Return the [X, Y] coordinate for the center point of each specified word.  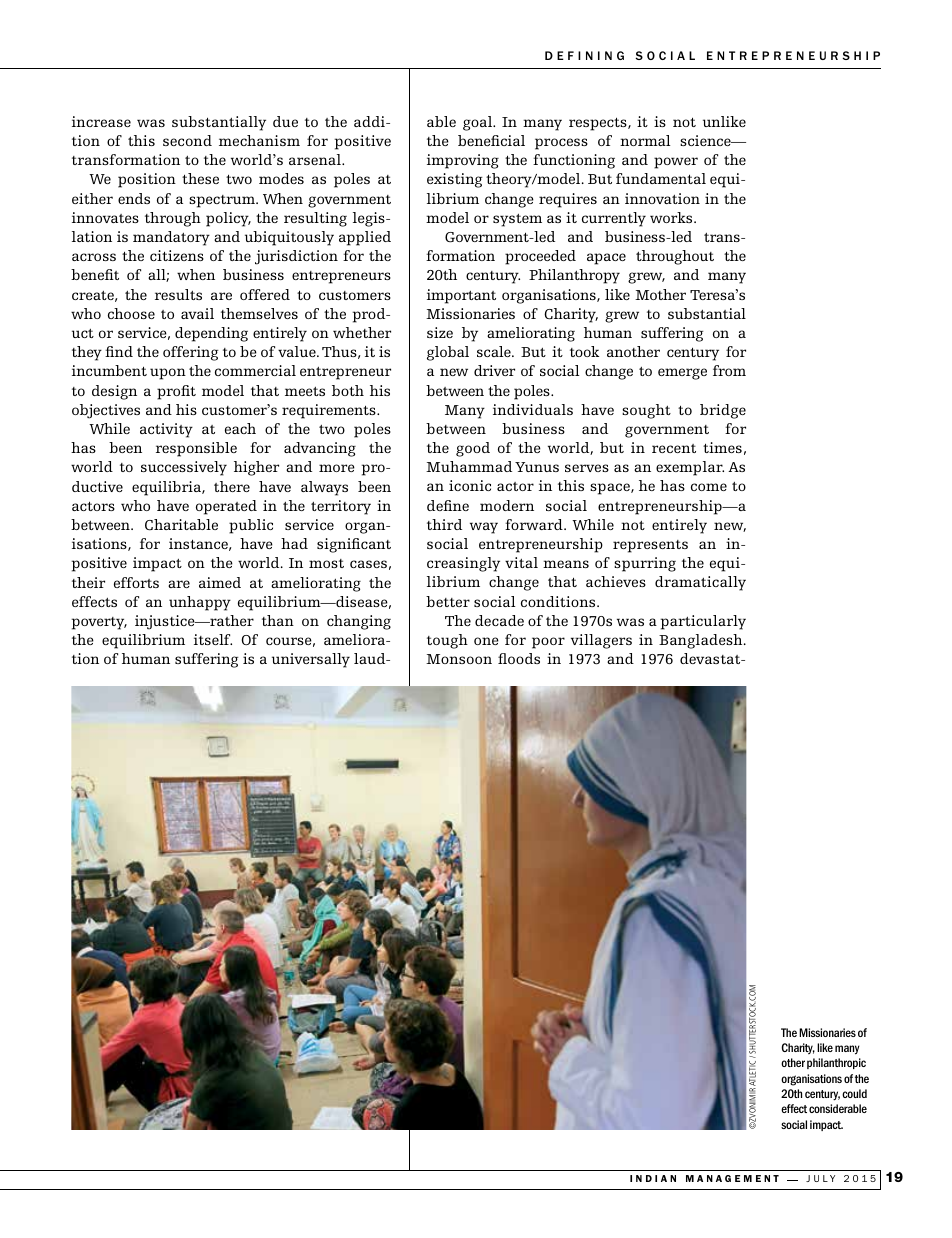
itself [213, 639]
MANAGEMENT [732, 1178]
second [187, 140]
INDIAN [653, 1178]
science [706, 140]
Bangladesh [702, 641]
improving [463, 161]
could [854, 1093]
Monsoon [459, 659]
